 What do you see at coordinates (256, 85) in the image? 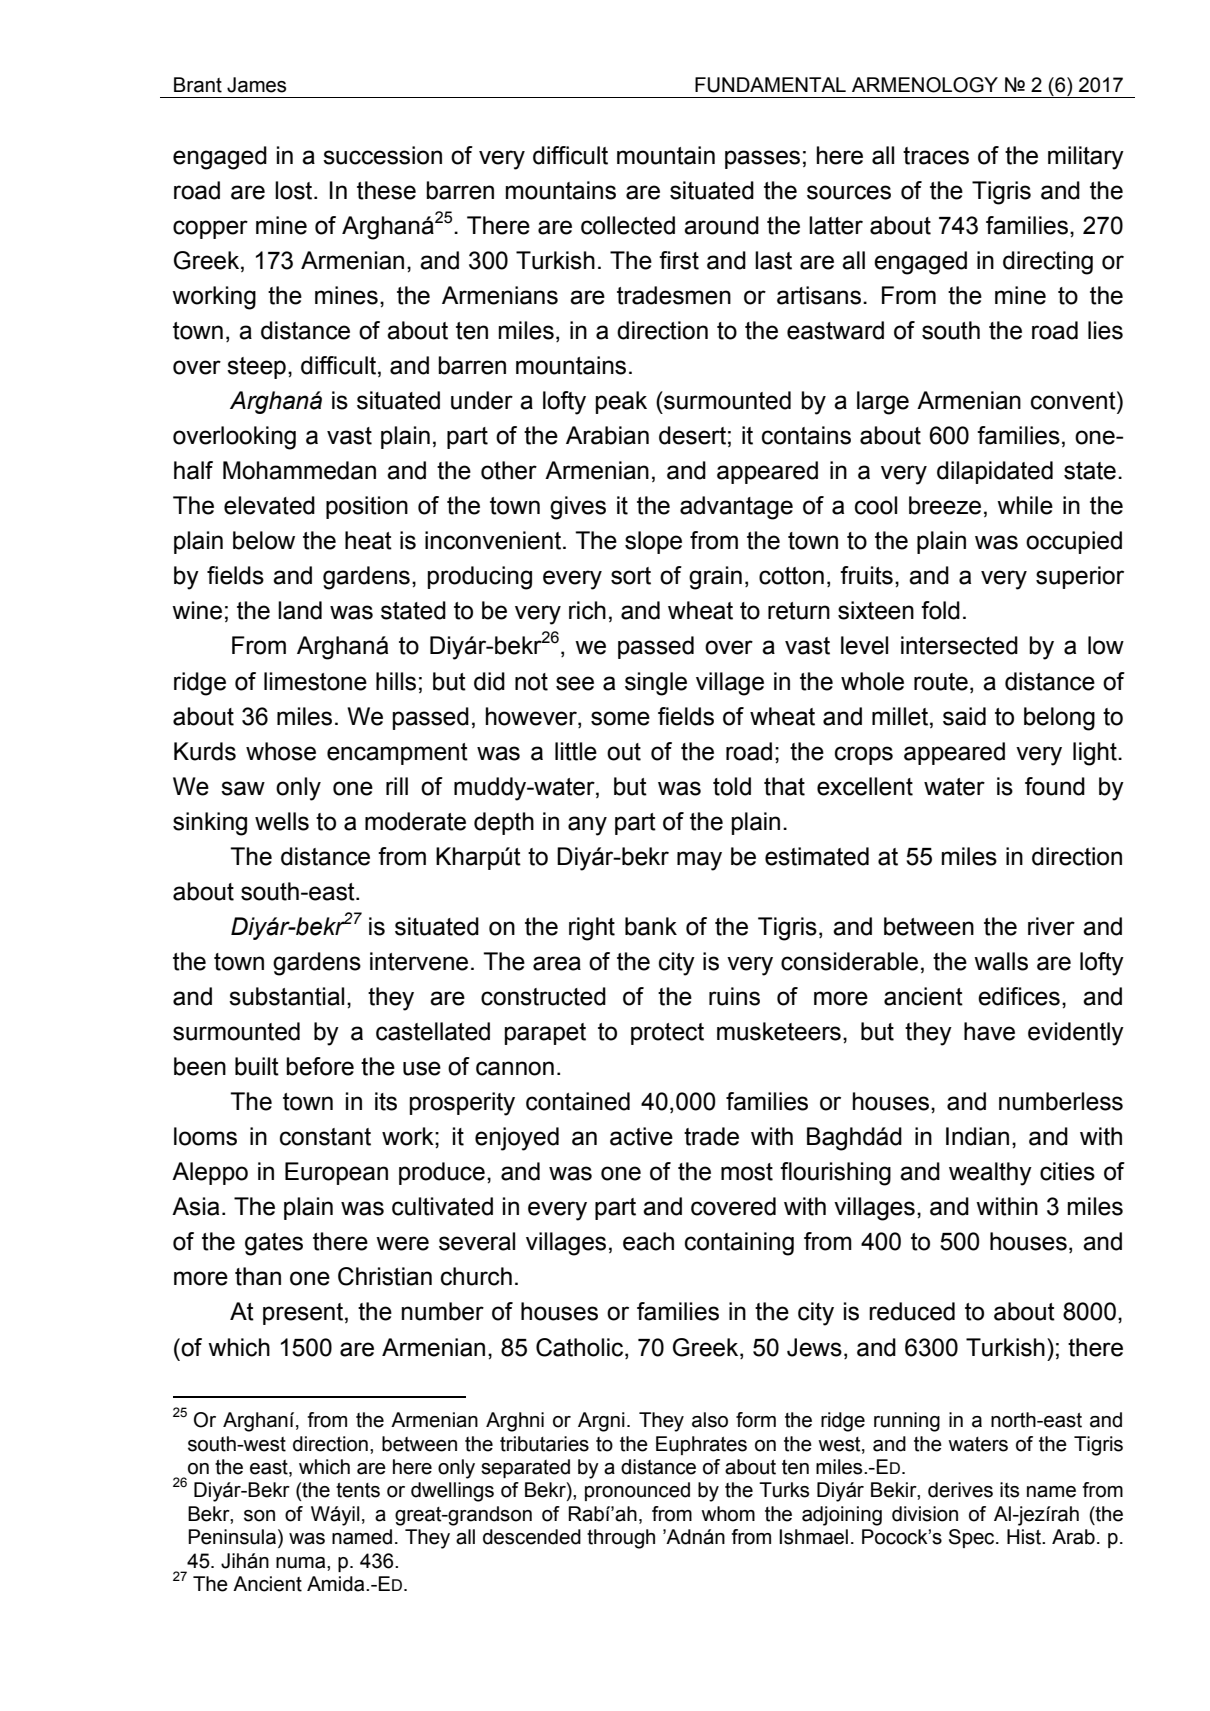
I see `James` at bounding box center [256, 85].
